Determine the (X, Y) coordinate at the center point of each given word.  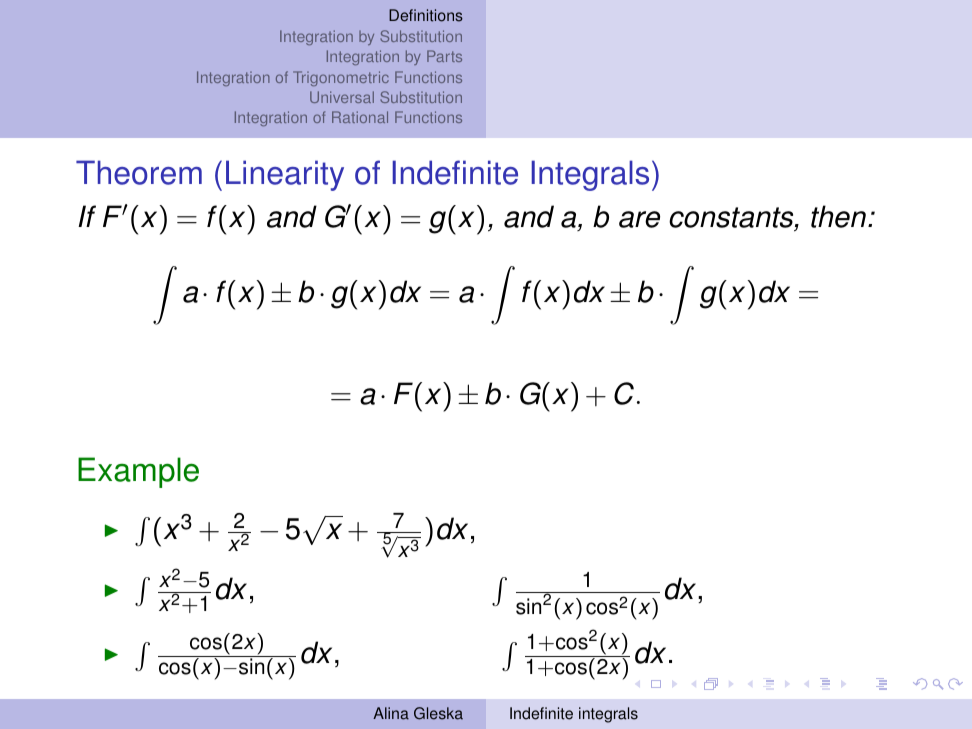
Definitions (426, 15)
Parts (444, 56)
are (639, 219)
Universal (342, 97)
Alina (391, 713)
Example (138, 472)
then (838, 216)
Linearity (285, 175)
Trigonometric (341, 78)
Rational (360, 117)
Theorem (139, 172)
